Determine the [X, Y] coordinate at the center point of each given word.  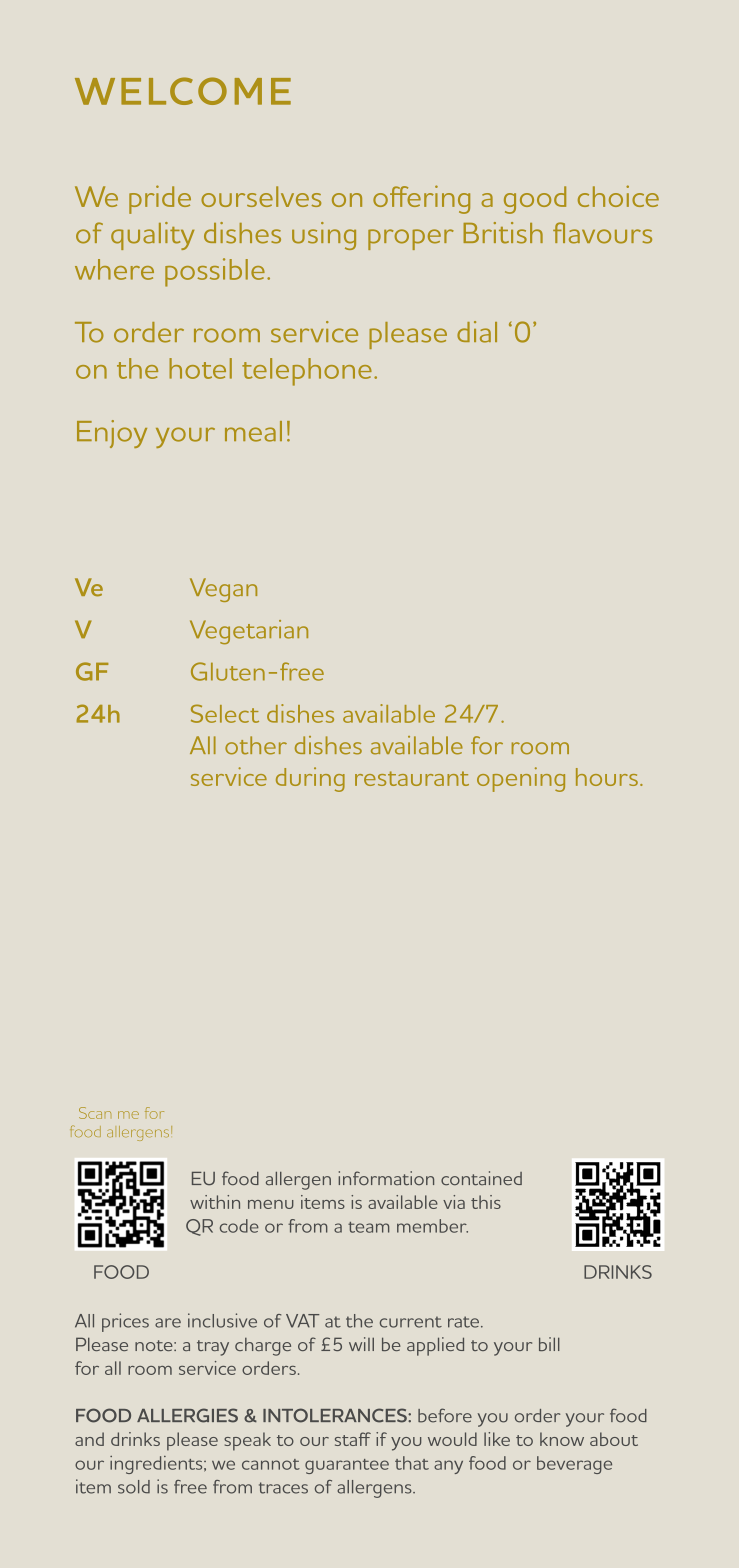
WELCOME [183, 91]
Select [225, 713]
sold [134, 1487]
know [562, 1439]
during [310, 779]
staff [353, 1439]
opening [521, 779]
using [324, 236]
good [535, 200]
